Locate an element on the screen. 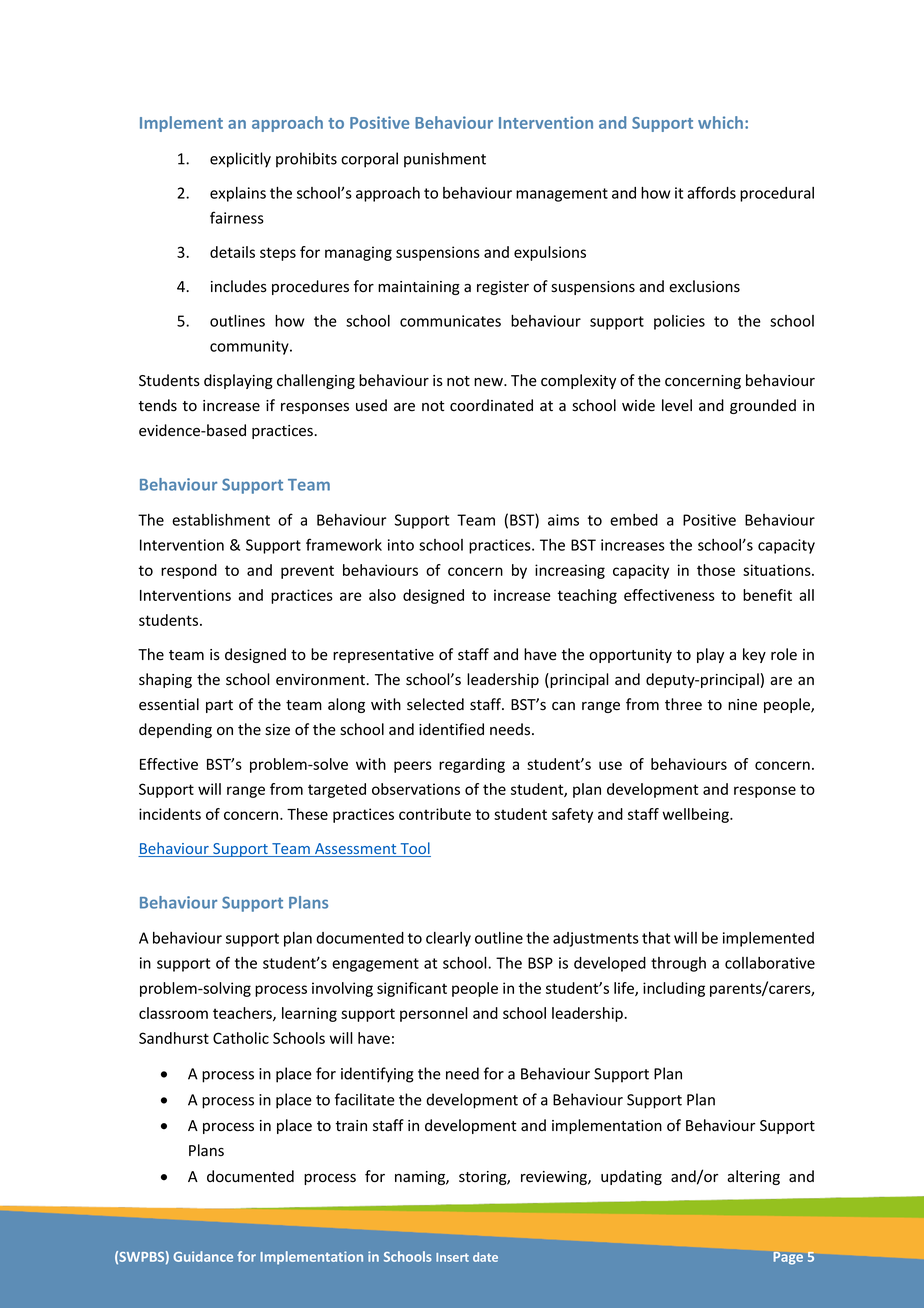  altering is located at coordinates (753, 1177).
